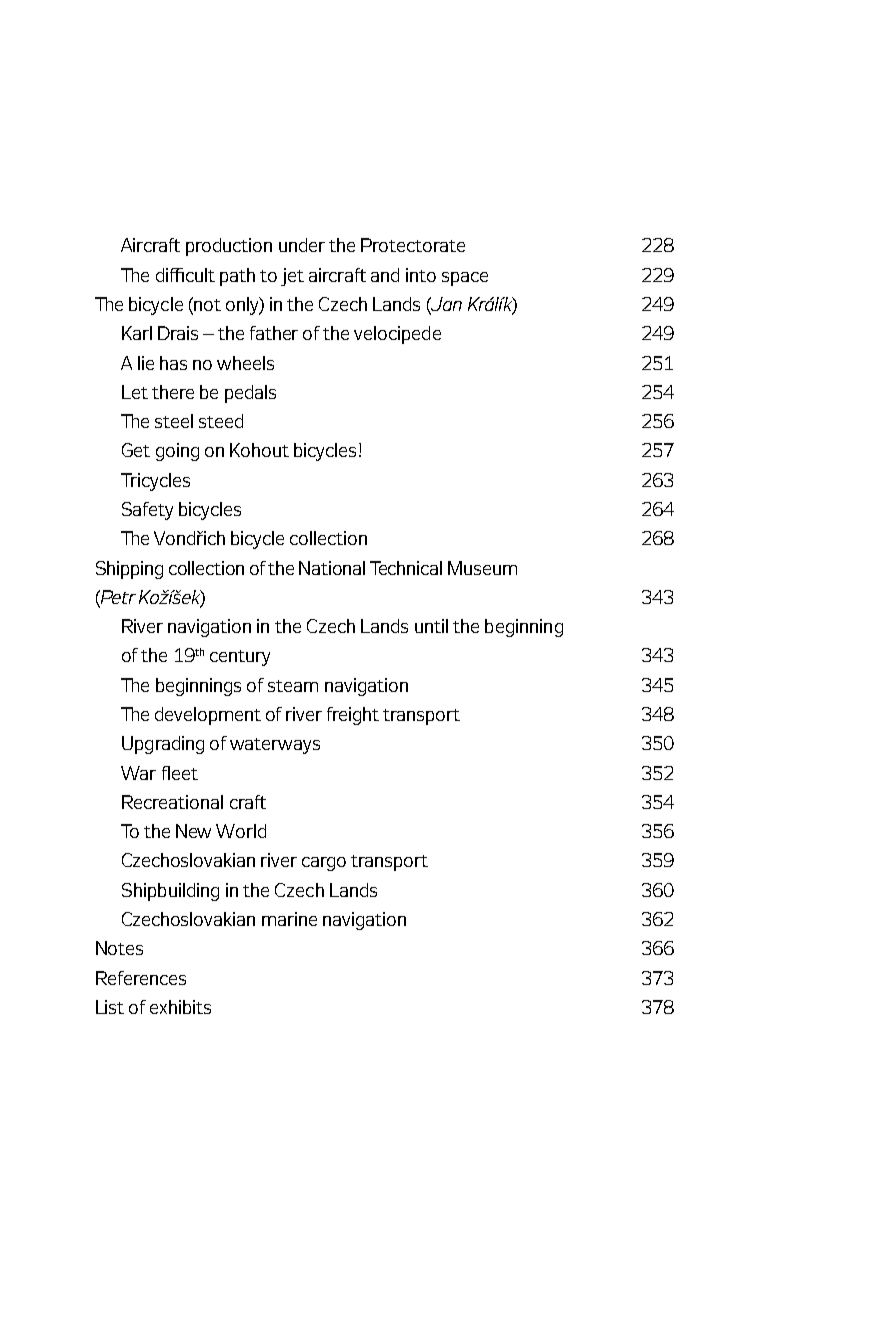  What do you see at coordinates (289, 919) in the document?
I see `marine` at bounding box center [289, 919].
